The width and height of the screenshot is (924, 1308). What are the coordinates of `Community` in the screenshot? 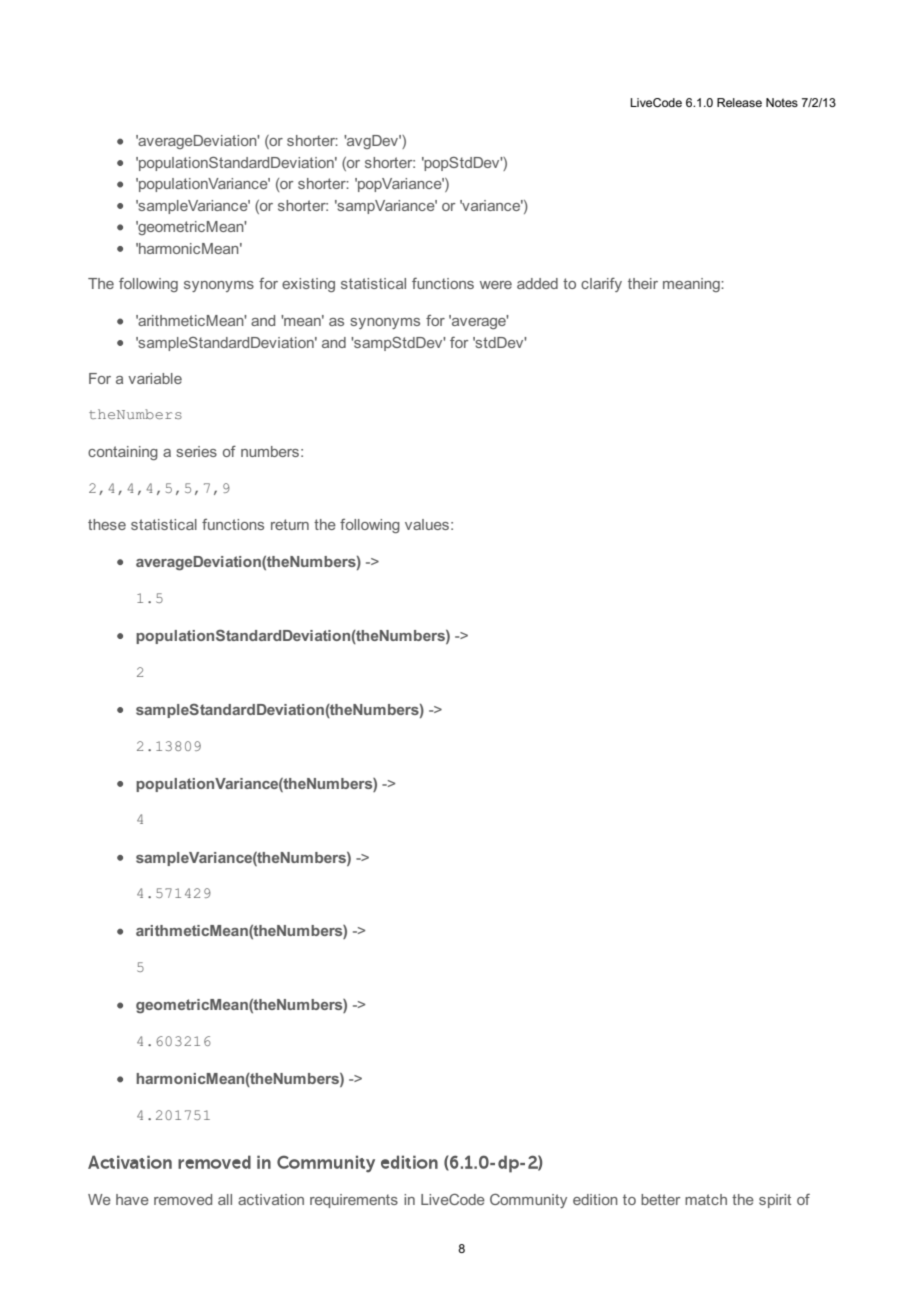 It's located at (528, 1201).
